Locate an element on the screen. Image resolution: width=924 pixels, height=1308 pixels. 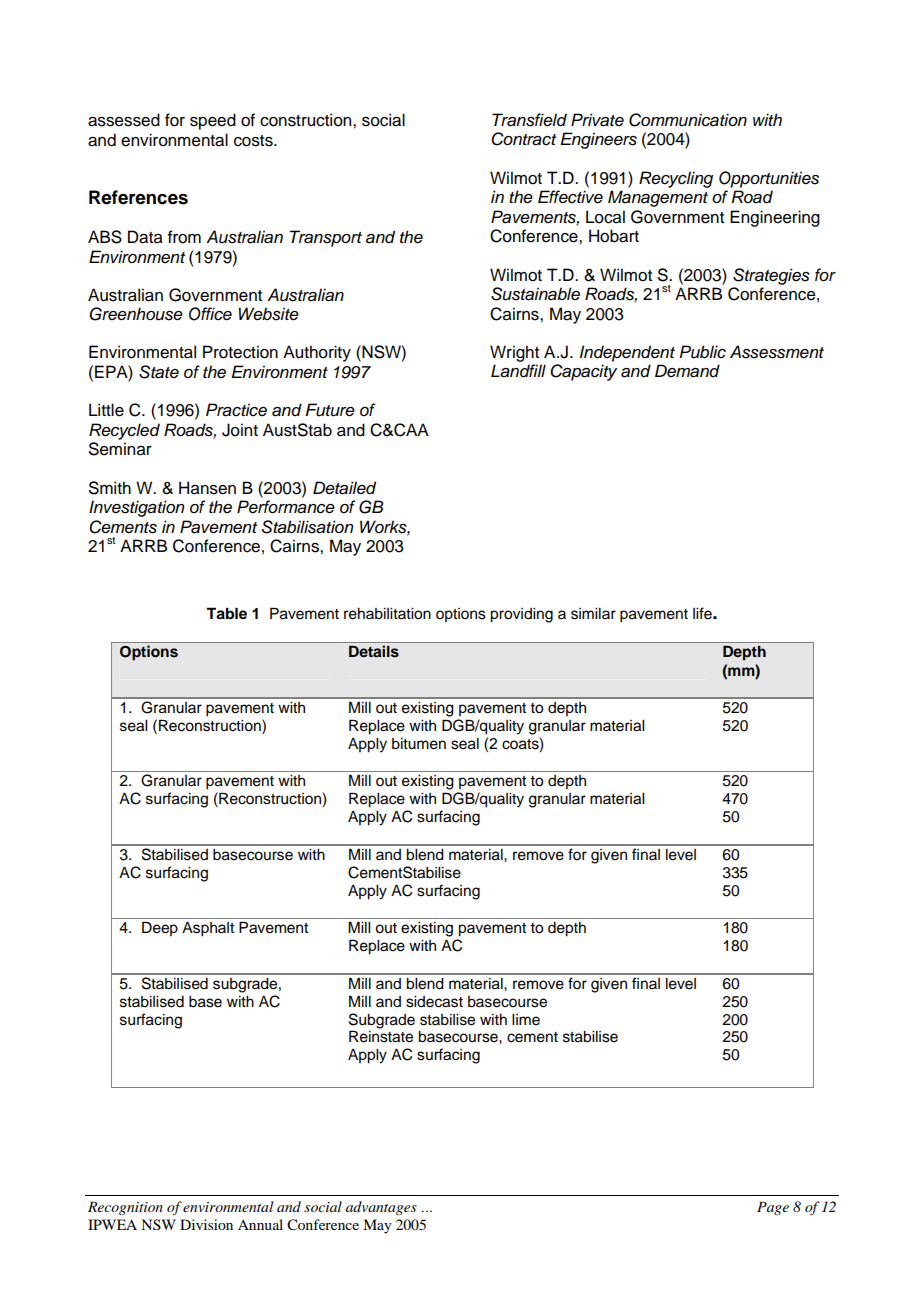
Recycling is located at coordinates (676, 179).
